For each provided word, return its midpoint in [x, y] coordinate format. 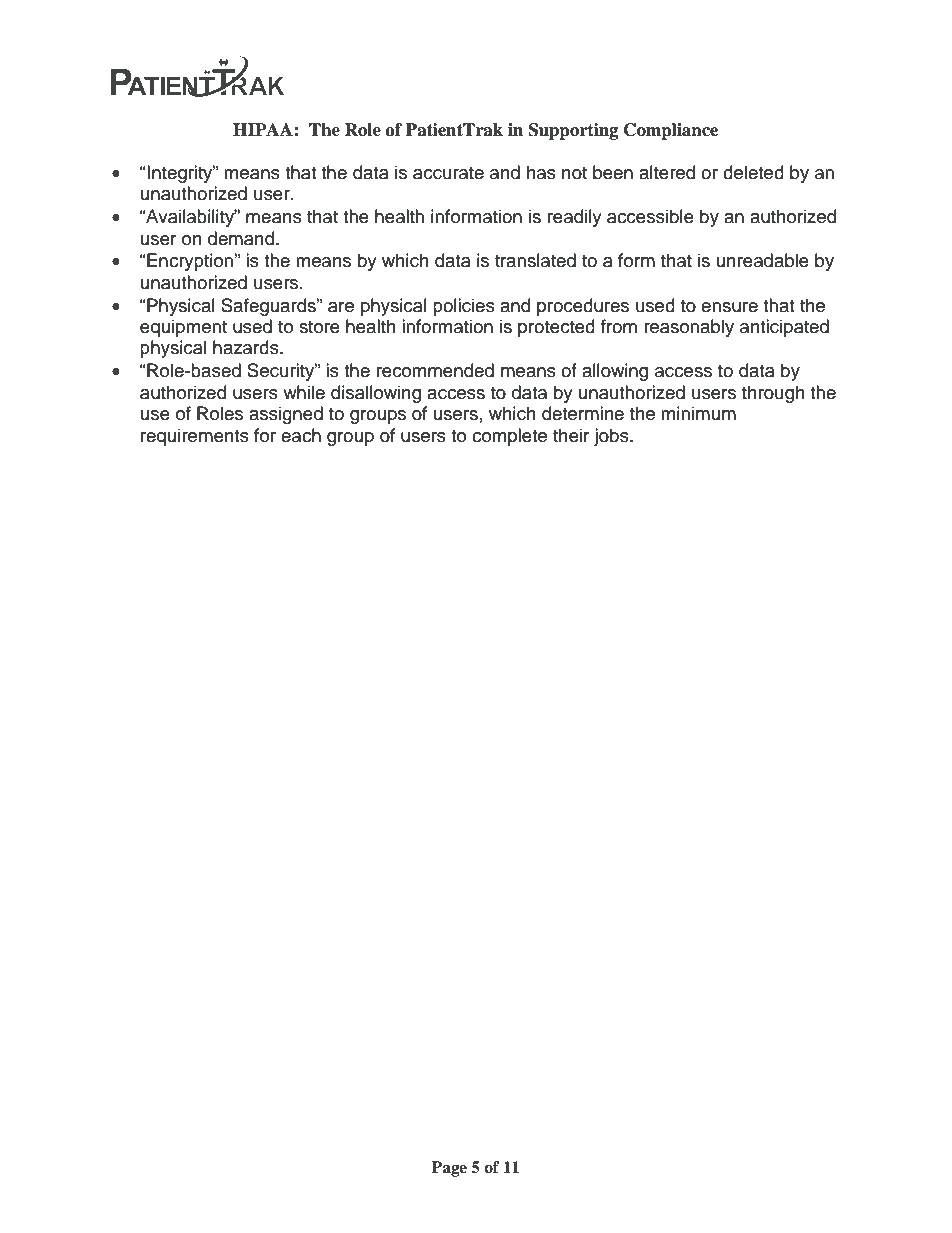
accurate [448, 173]
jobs [612, 437]
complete [509, 437]
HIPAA [264, 129]
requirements [195, 437]
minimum [698, 413]
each [301, 435]
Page [449, 1169]
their [571, 435]
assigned [286, 415]
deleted [753, 172]
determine [583, 413]
